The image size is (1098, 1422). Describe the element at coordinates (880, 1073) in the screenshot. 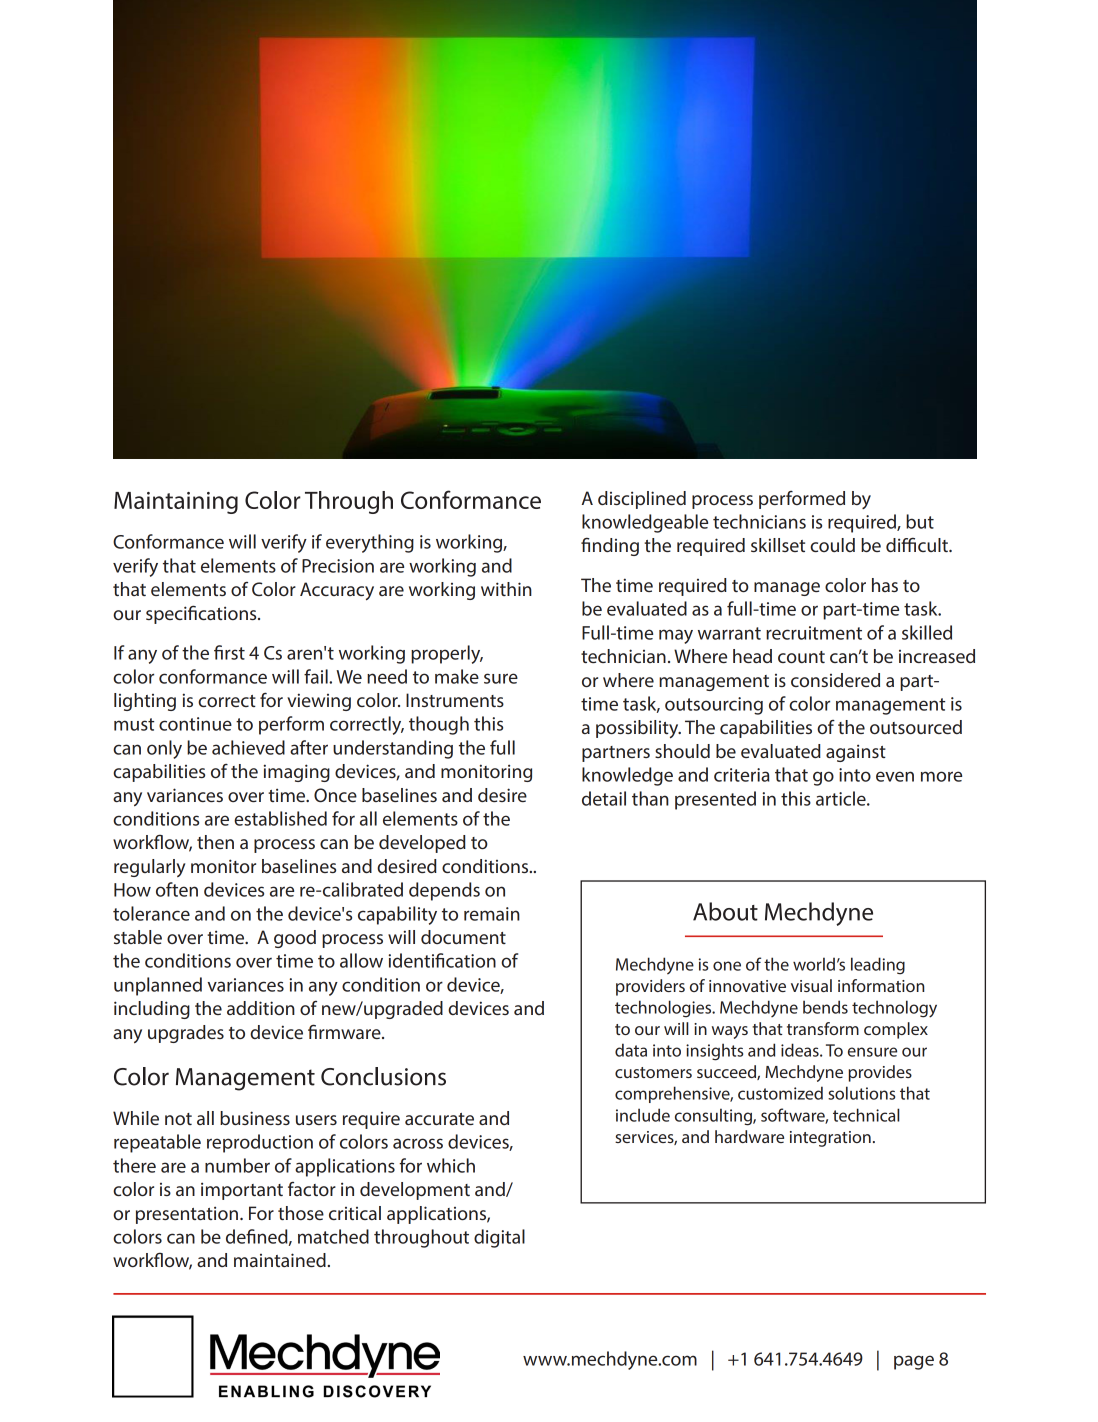

I see `provides` at that location.
